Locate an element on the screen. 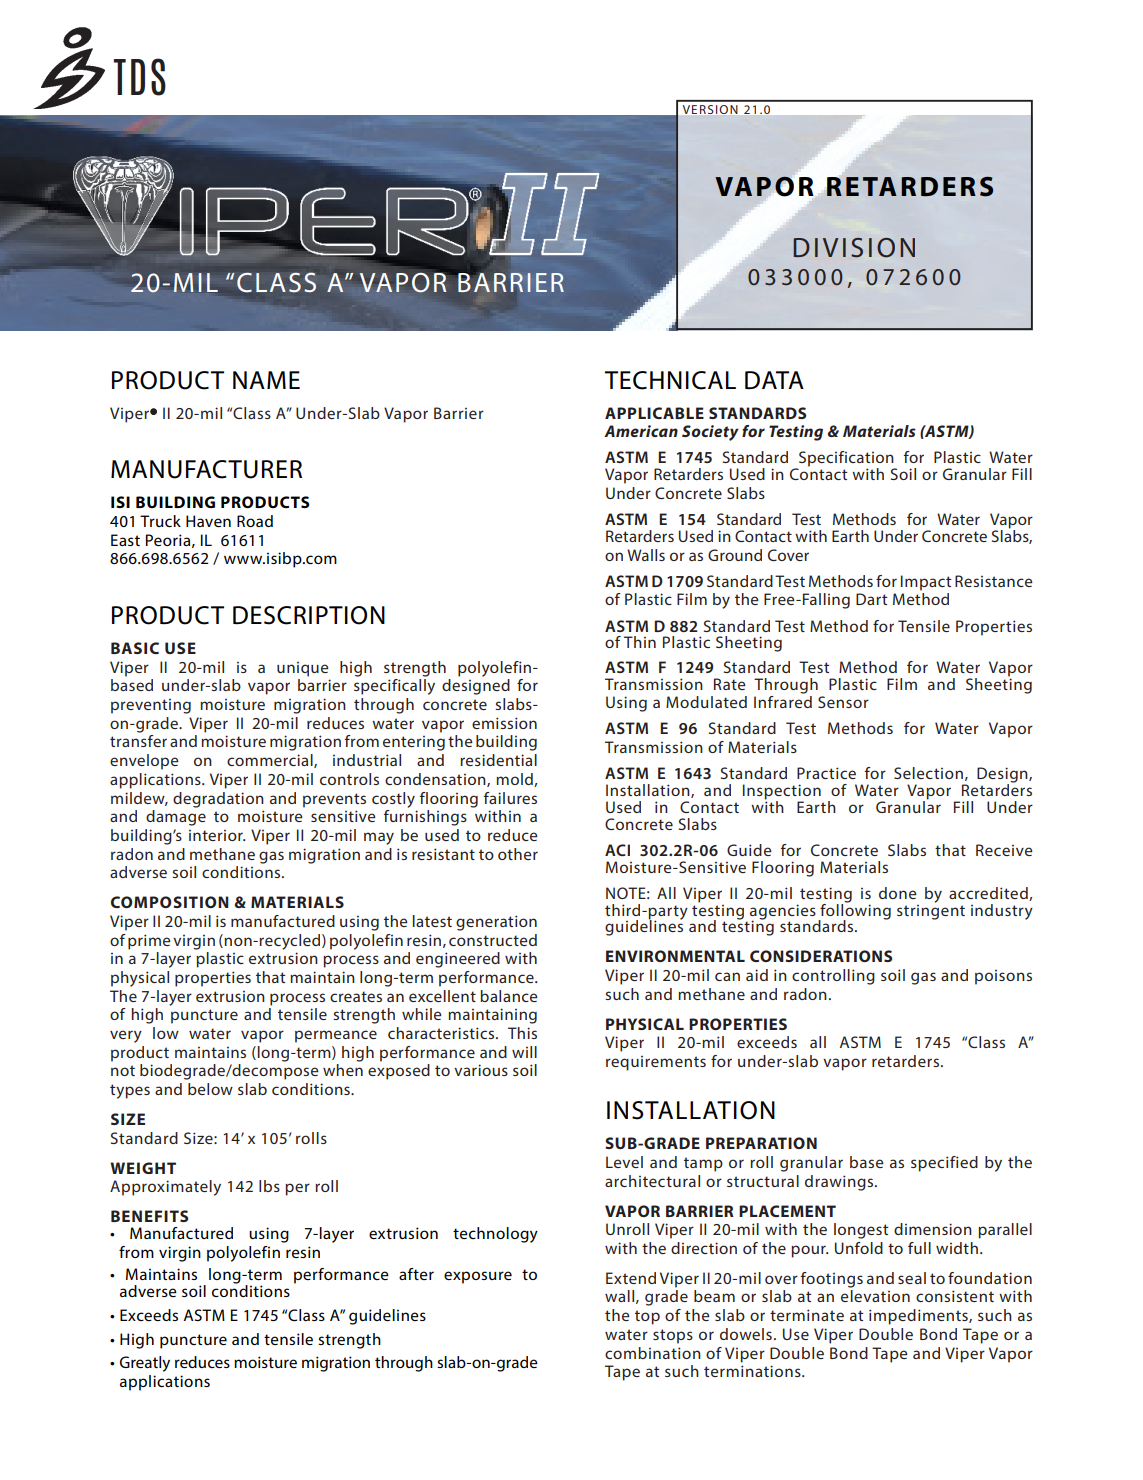 Image resolution: width=1143 pixels, height=1480 pixels. American is located at coordinates (641, 431).
